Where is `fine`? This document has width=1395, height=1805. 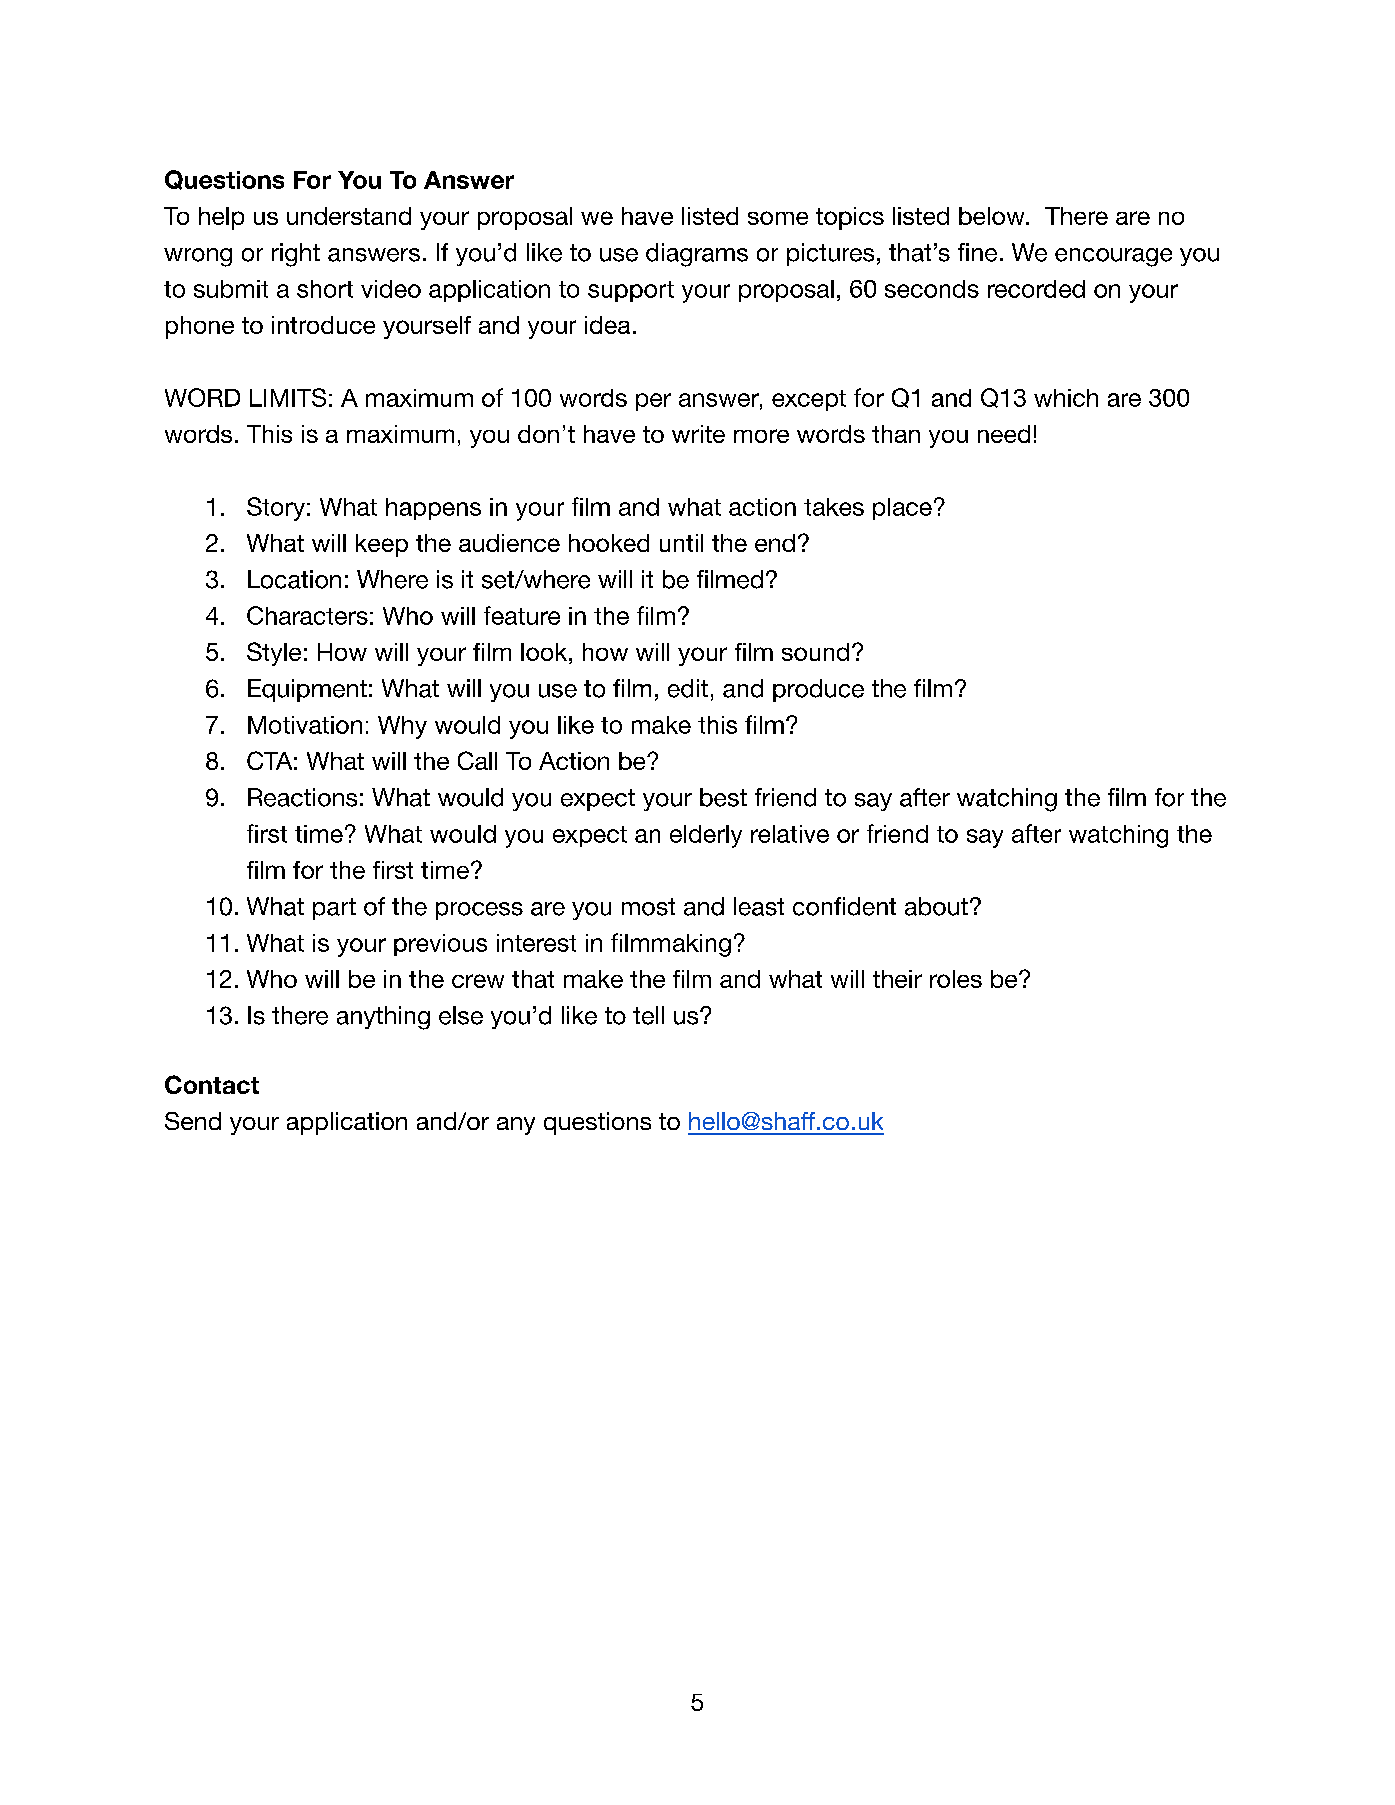 fine is located at coordinates (977, 252).
